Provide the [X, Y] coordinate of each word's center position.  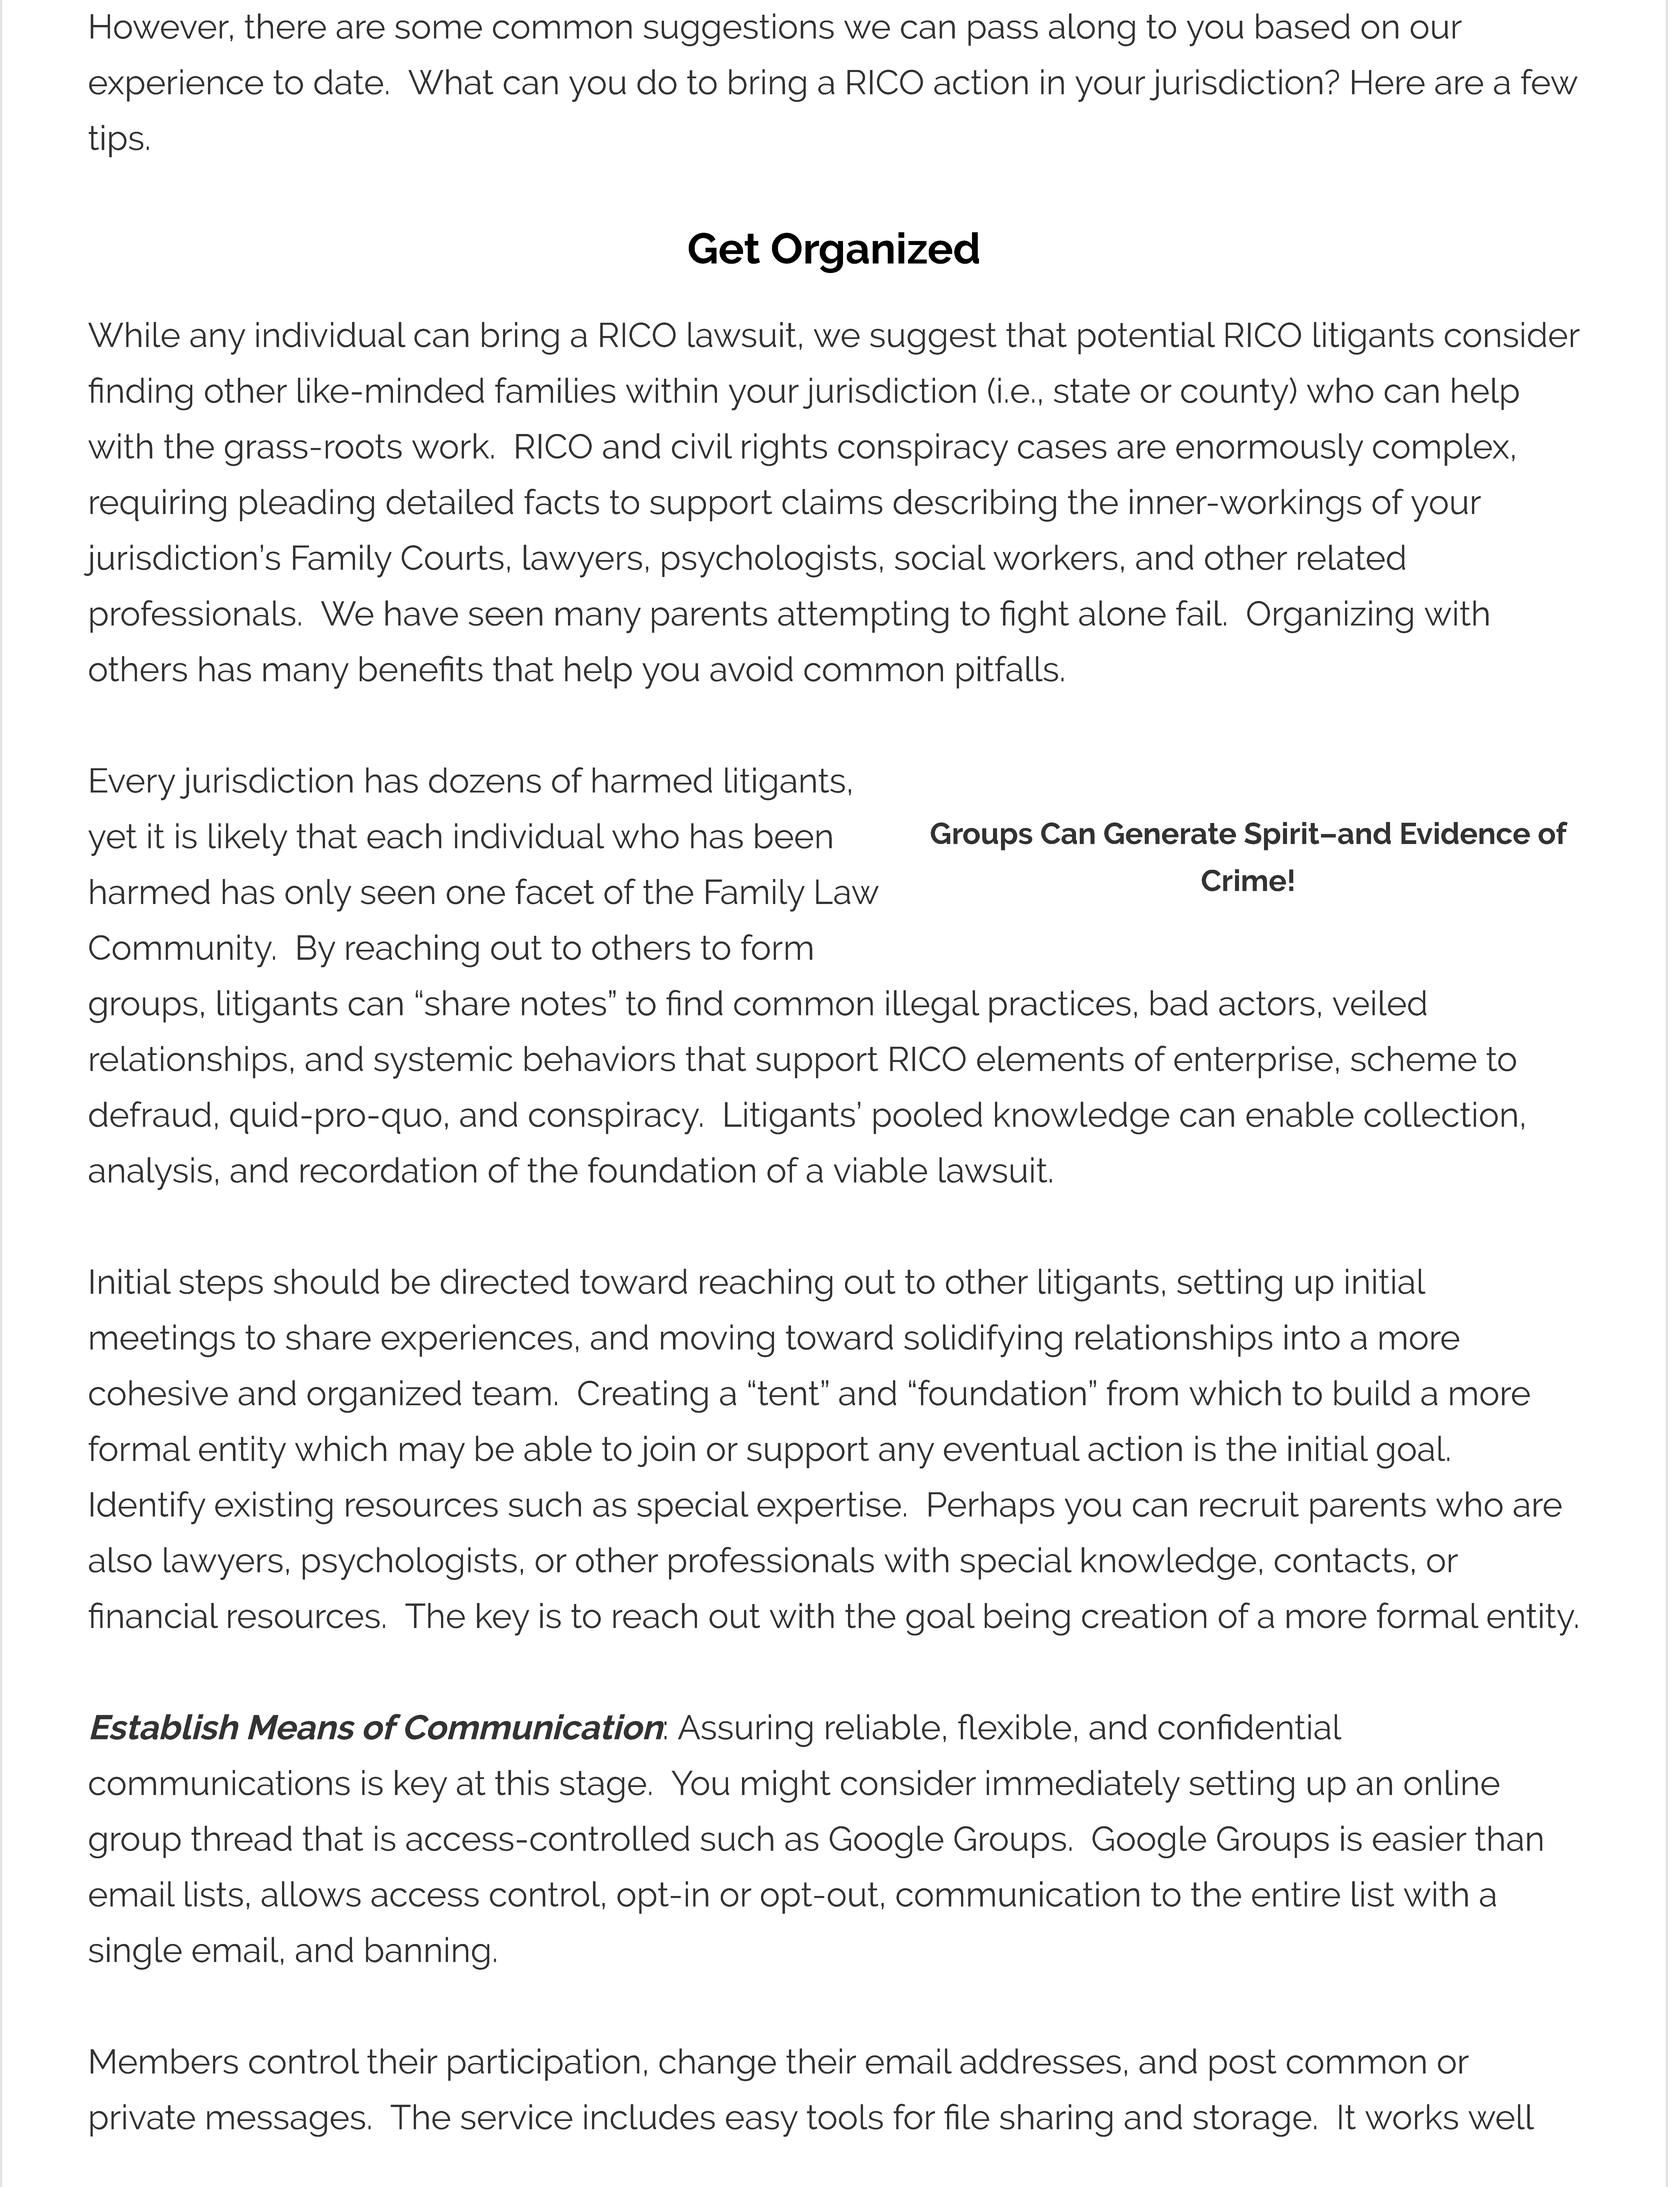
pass [1003, 33]
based [1303, 26]
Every [132, 784]
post [1243, 2065]
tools [845, 2117]
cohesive [158, 1393]
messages [286, 2124]
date [348, 82]
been [793, 836]
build [1372, 1393]
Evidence [1465, 833]
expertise [829, 1507]
